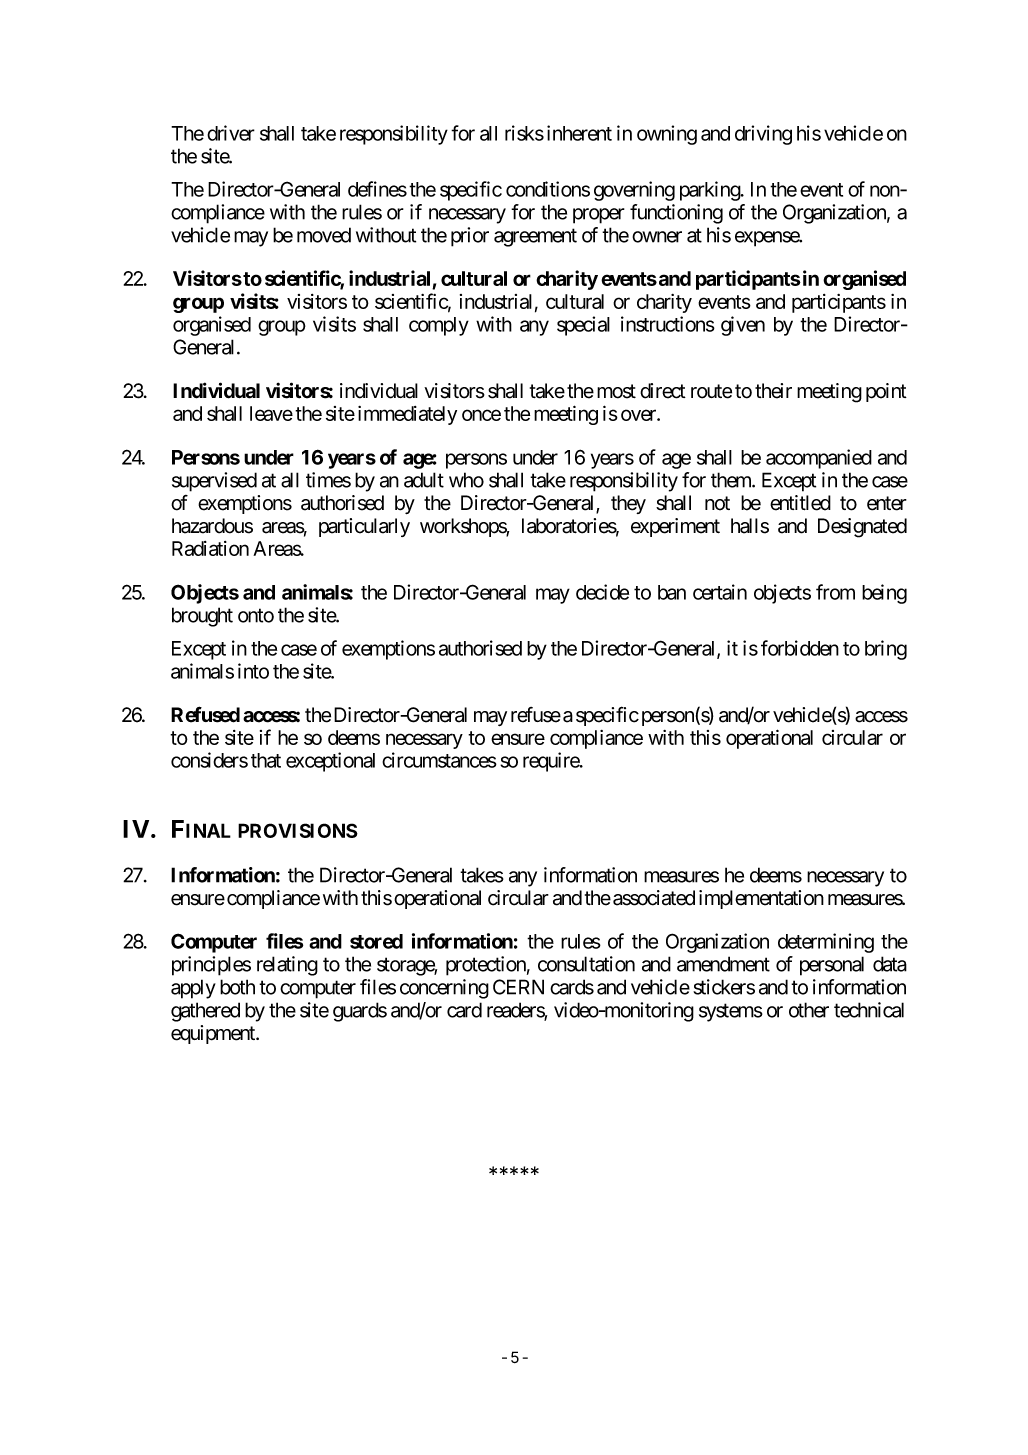 The width and height of the image is (1028, 1455). Describe the element at coordinates (231, 133) in the image. I see `driver` at that location.
